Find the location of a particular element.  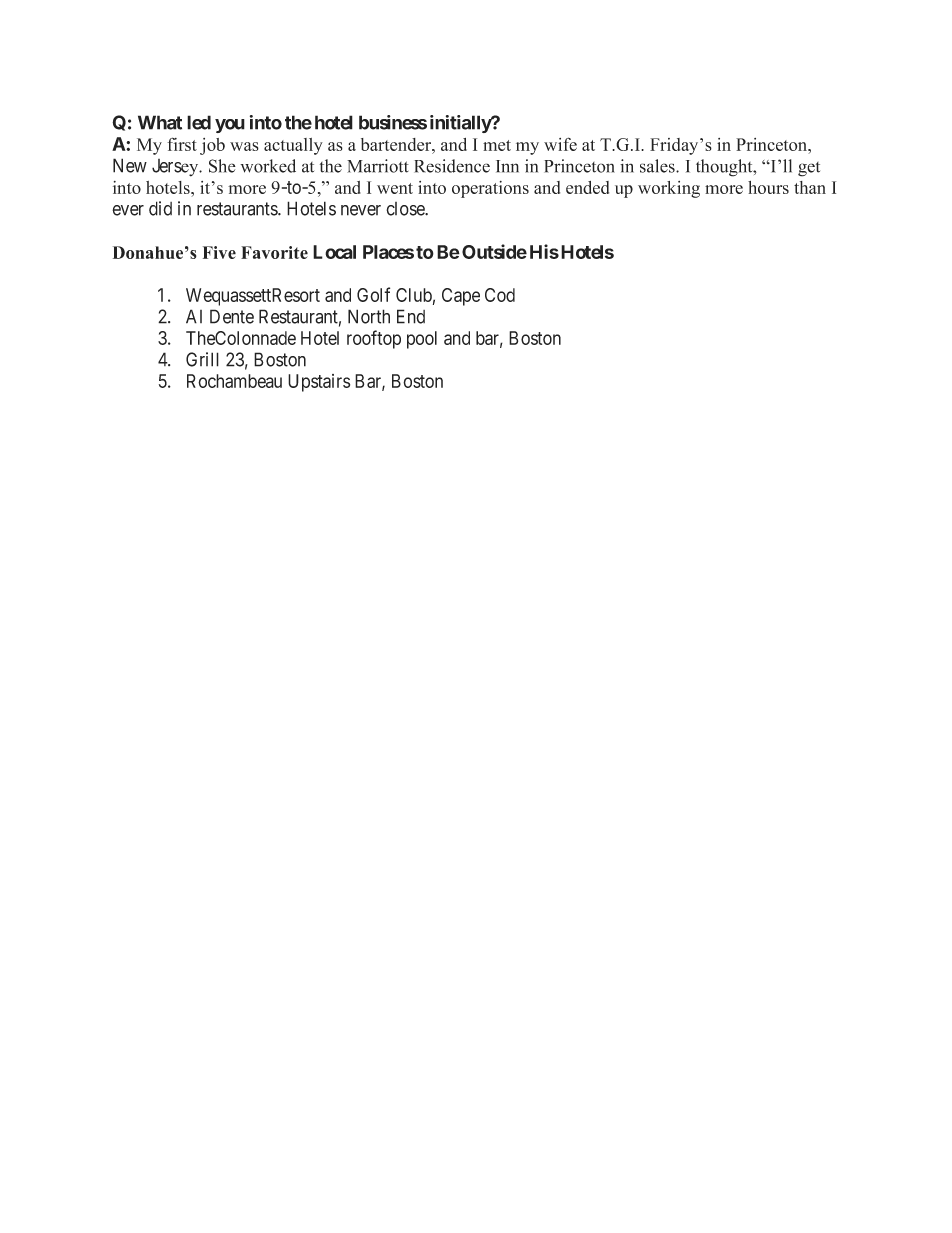

rooftop is located at coordinates (374, 339).
